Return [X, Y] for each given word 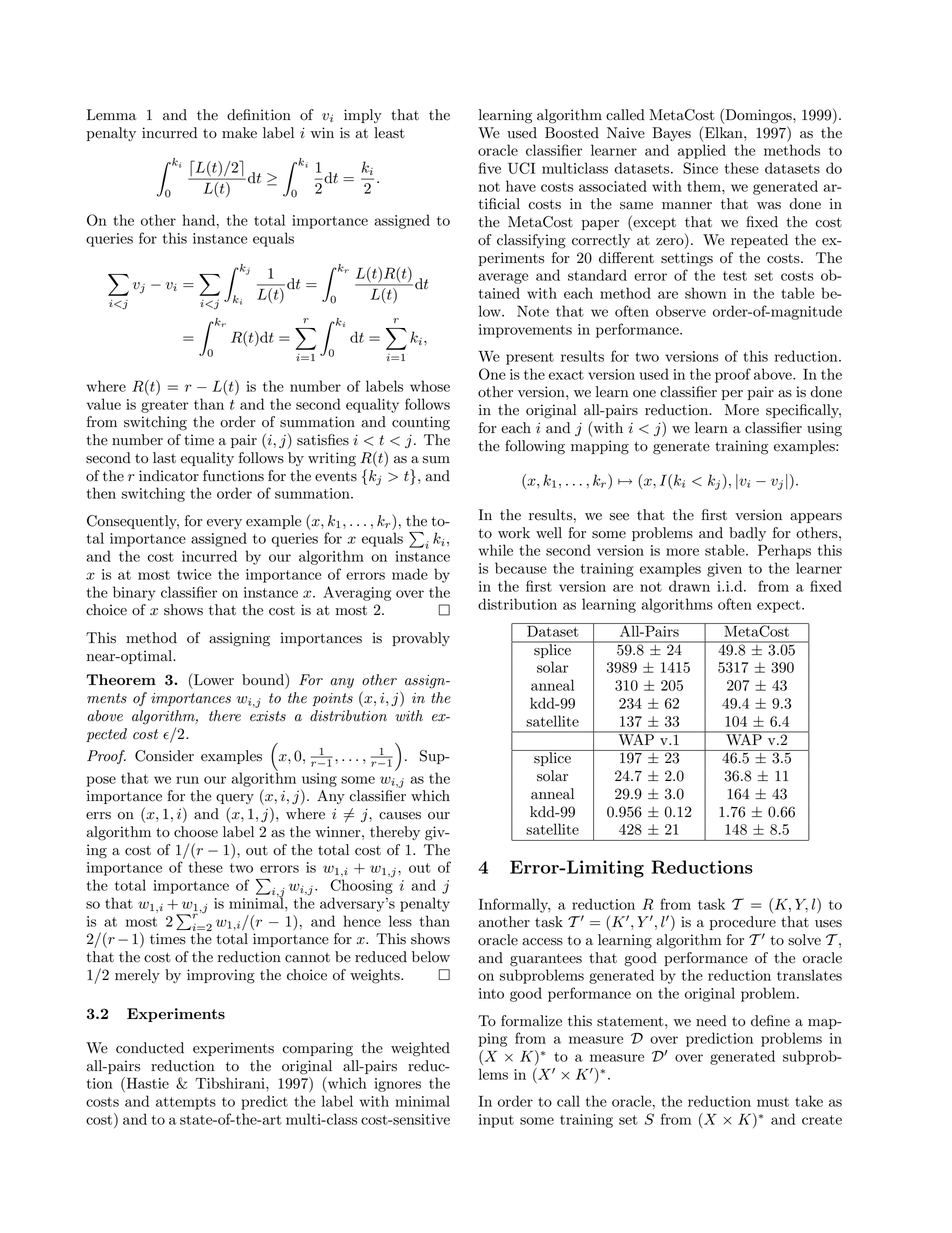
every [224, 524]
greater [164, 406]
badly [747, 534]
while [496, 550]
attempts [186, 1103]
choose [196, 832]
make [239, 133]
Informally [514, 905]
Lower [213, 679]
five [490, 168]
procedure [743, 923]
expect [780, 606]
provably [421, 639]
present [530, 358]
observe [681, 311]
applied [702, 151]
